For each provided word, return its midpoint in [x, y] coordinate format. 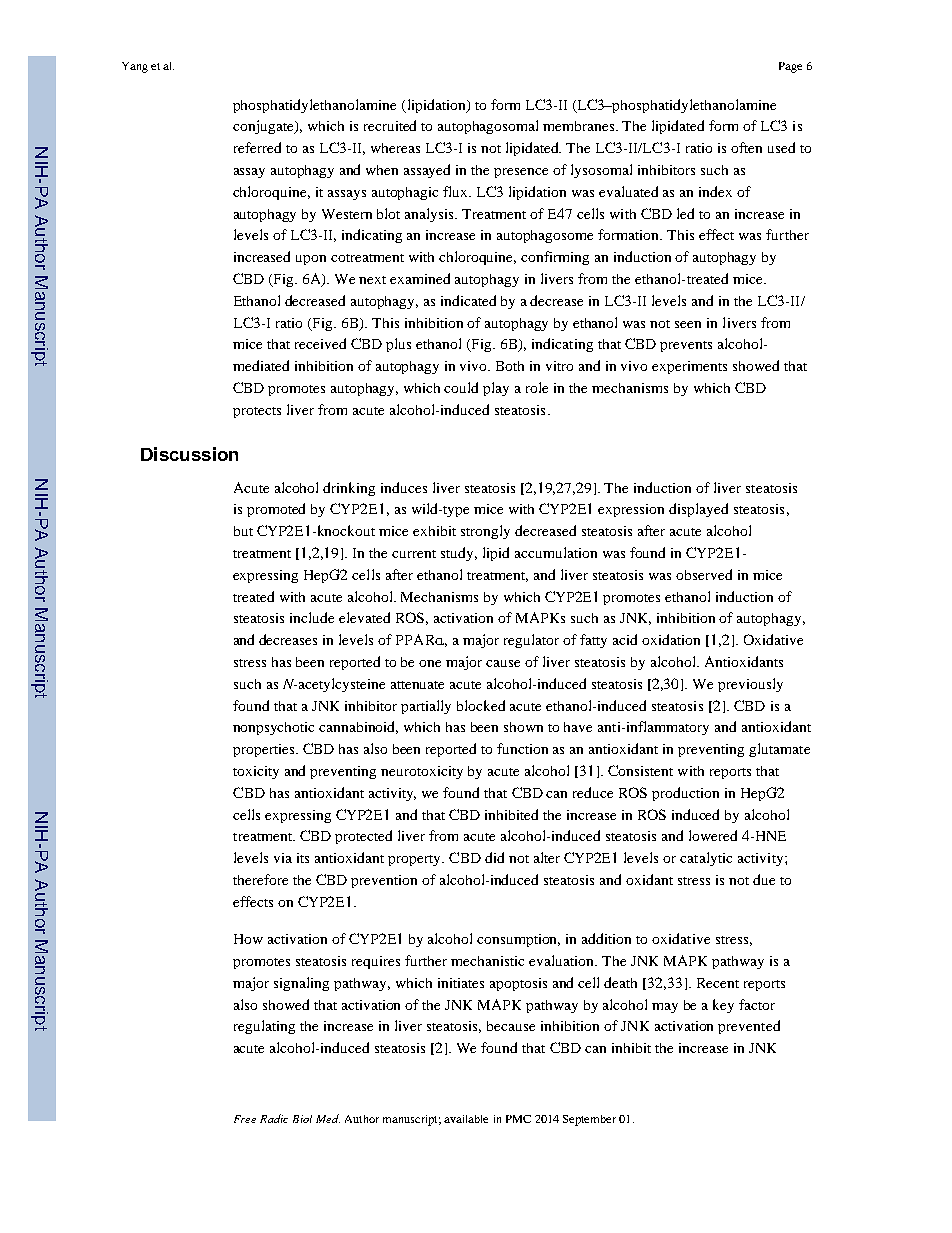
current [414, 554]
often [746, 147]
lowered [713, 835]
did [494, 857]
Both [510, 366]
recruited [390, 125]
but [243, 531]
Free [245, 1119]
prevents [686, 346]
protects [257, 412]
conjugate [264, 127]
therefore [260, 879]
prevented [749, 1027]
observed [704, 574]
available [466, 1119]
